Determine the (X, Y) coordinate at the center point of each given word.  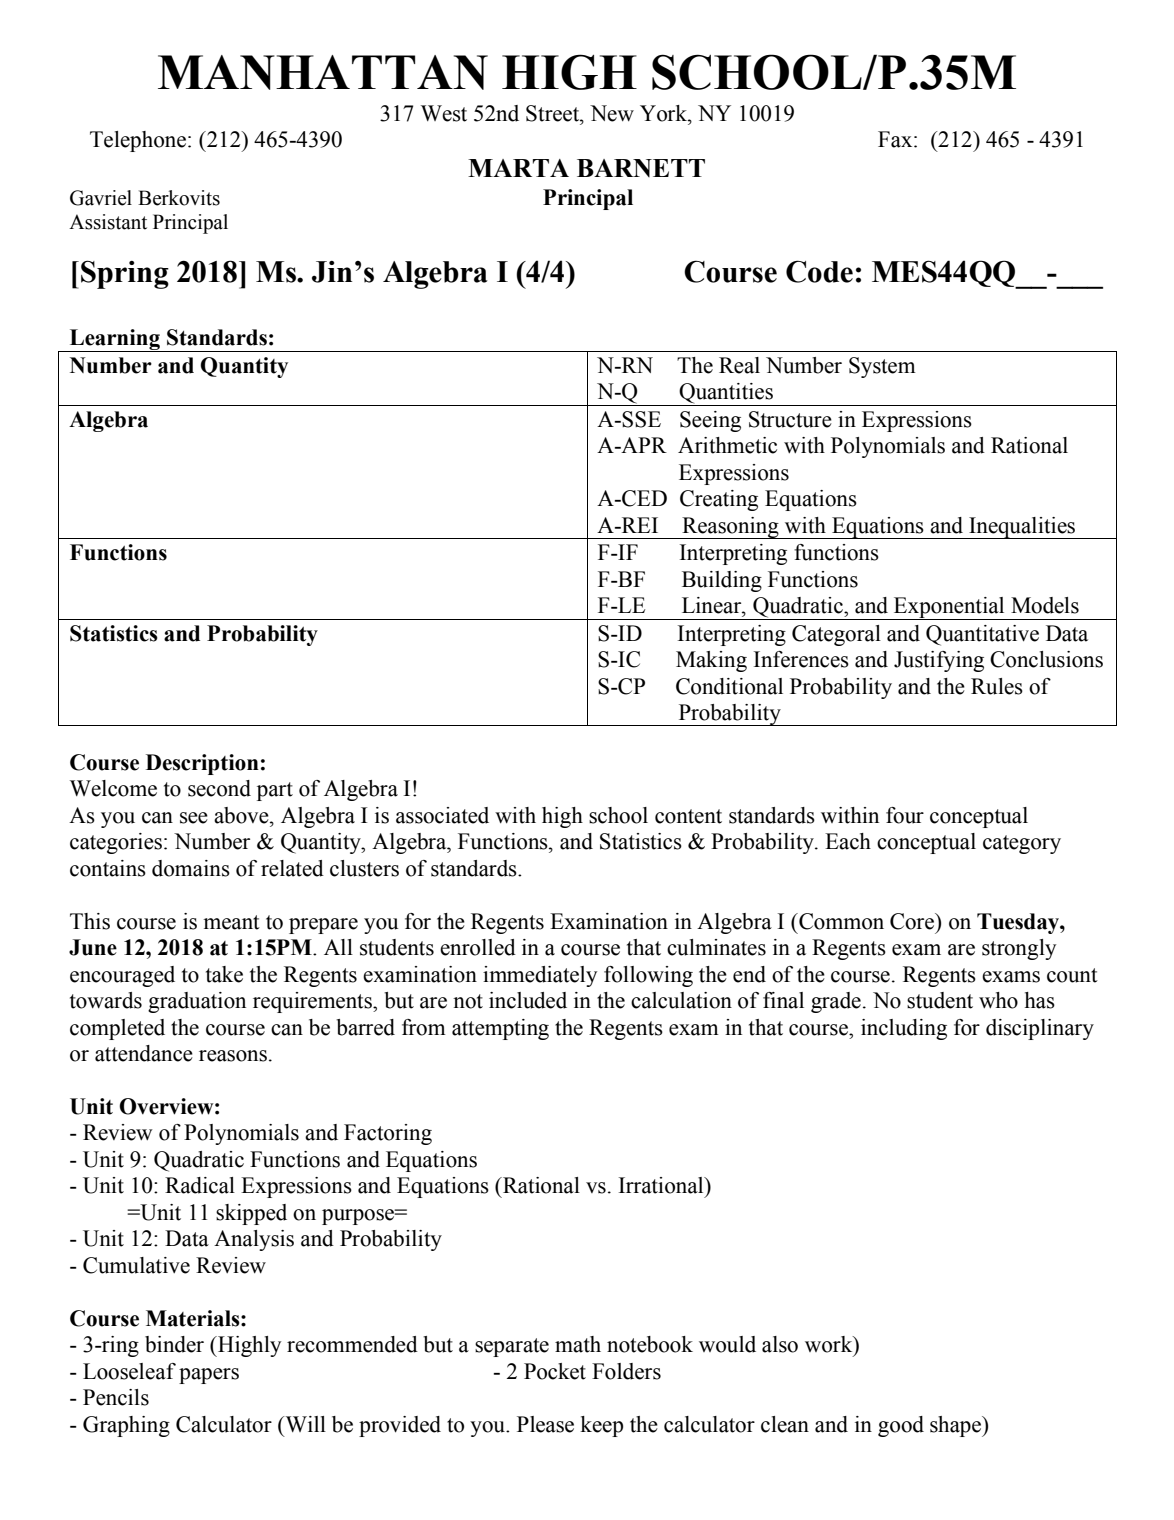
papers (209, 1376)
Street (554, 113)
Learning (115, 340)
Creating (719, 500)
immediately (540, 976)
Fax (896, 139)
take (224, 974)
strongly (1019, 949)
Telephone (138, 141)
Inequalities (1022, 528)
